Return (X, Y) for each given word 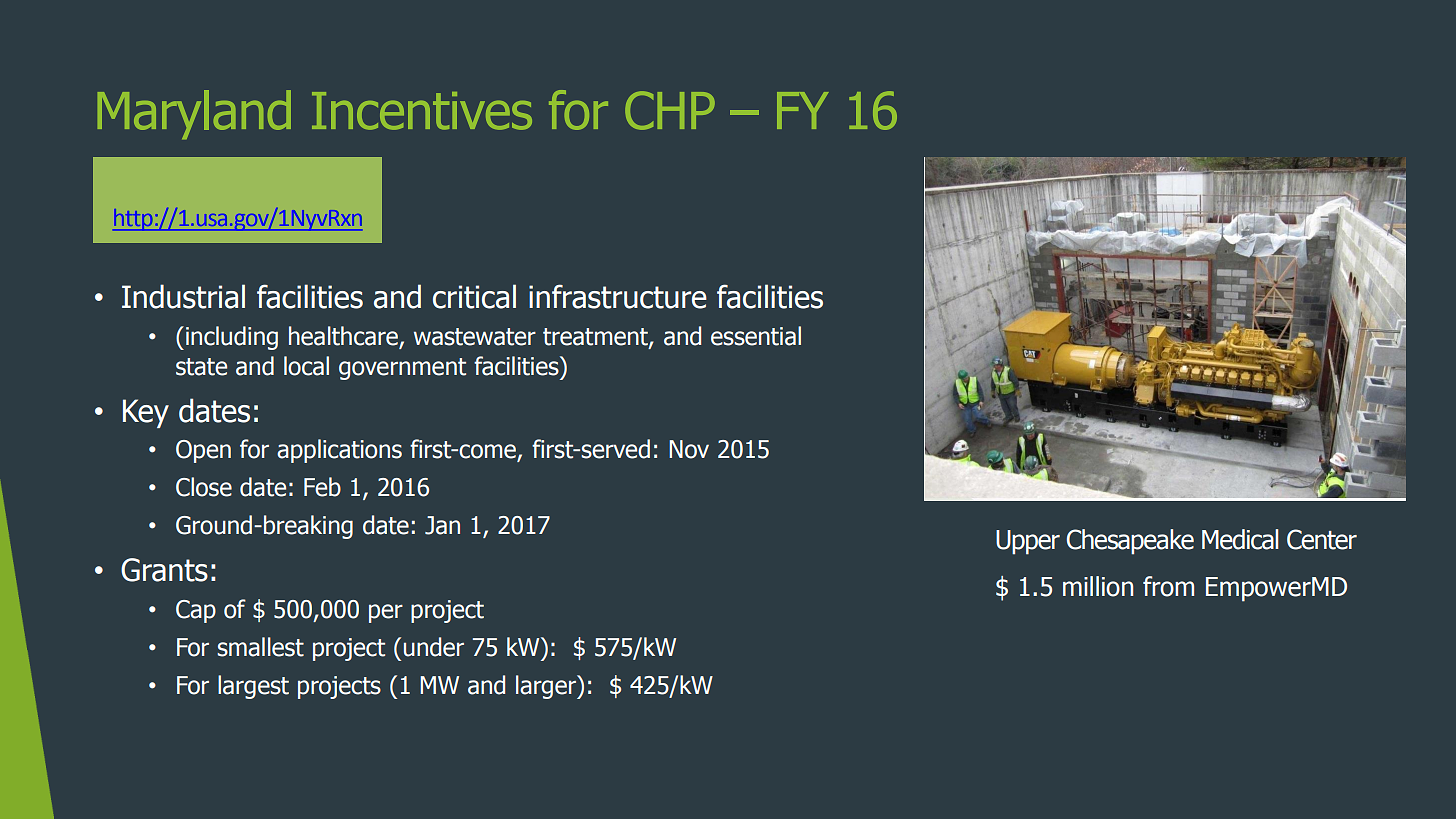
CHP (670, 110)
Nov (689, 449)
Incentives (422, 111)
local (306, 366)
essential (756, 336)
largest (253, 687)
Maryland (194, 114)
